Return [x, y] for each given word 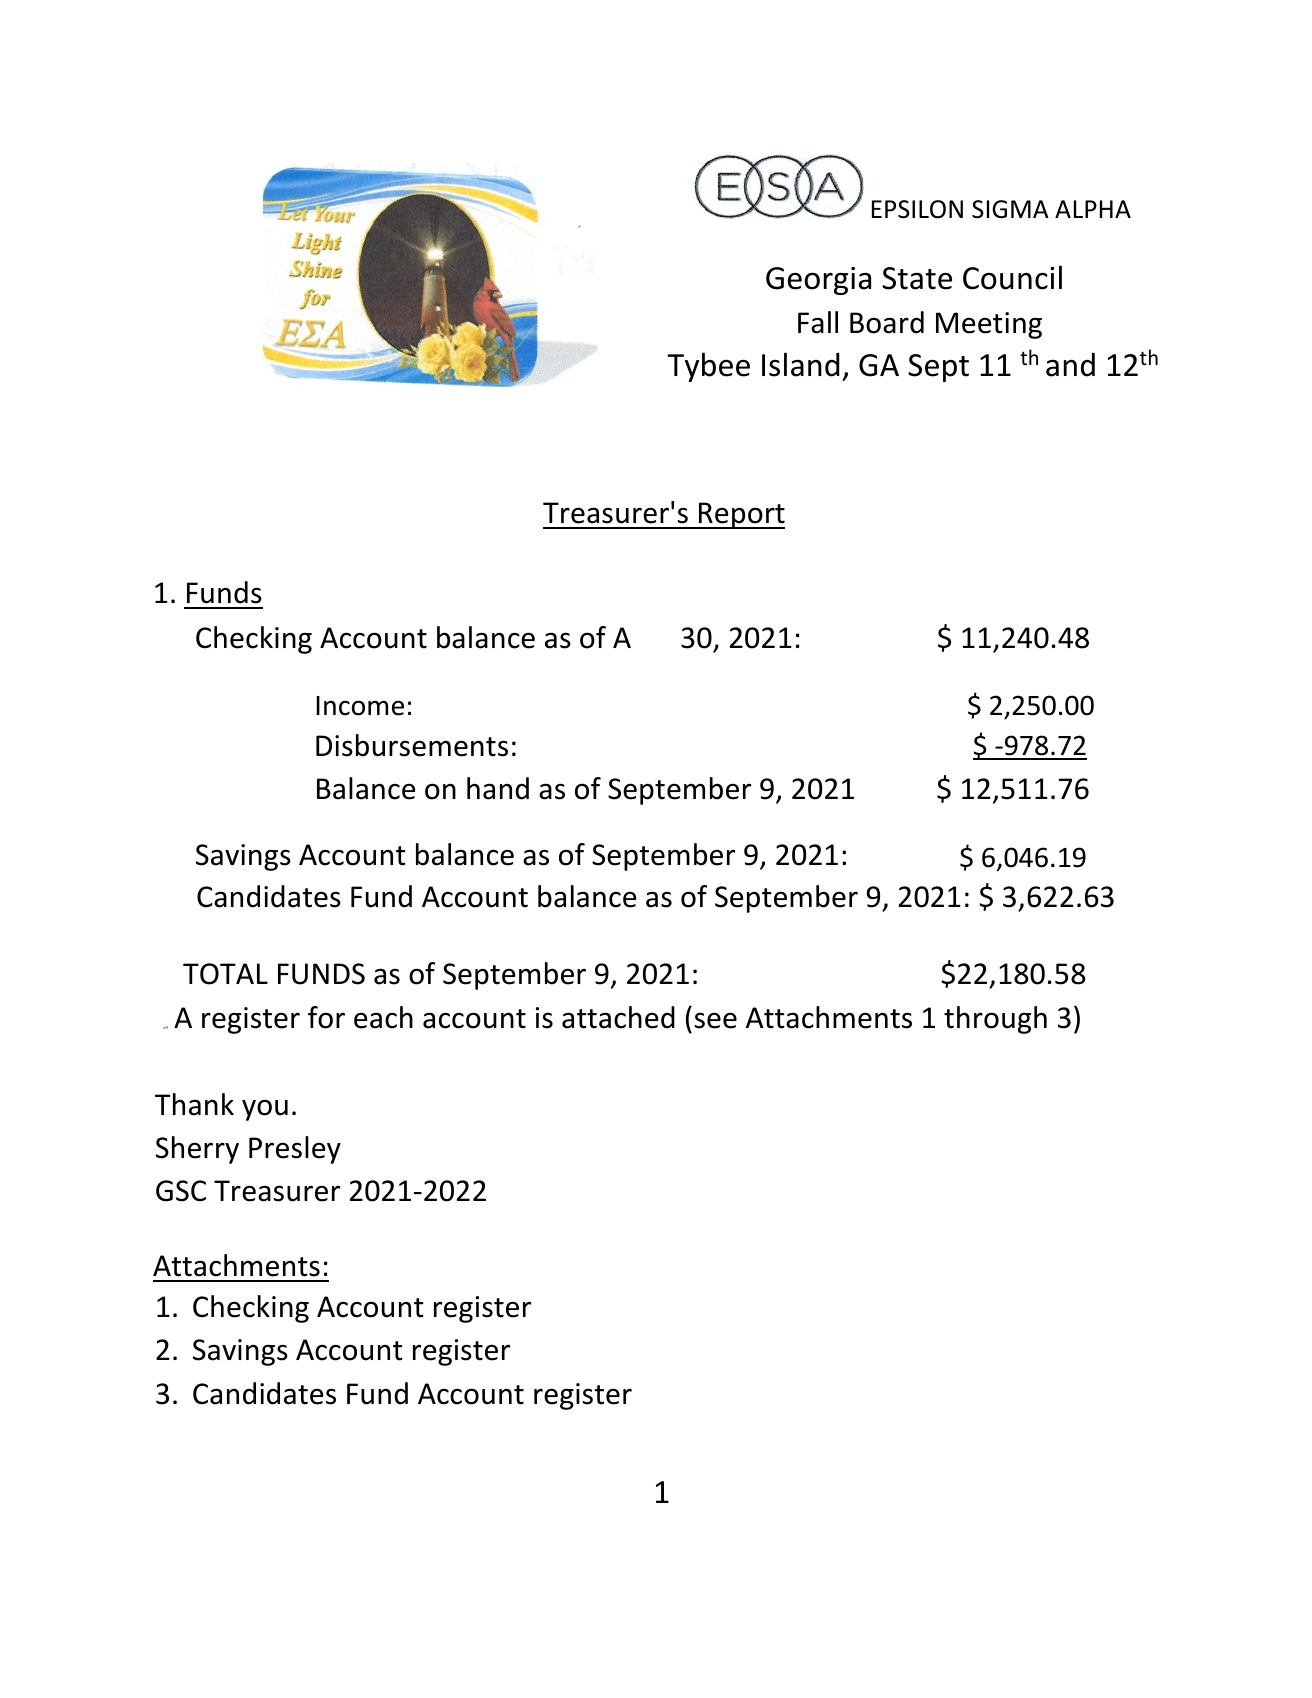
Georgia [818, 281]
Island [800, 364]
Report [741, 515]
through [995, 1020]
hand [498, 788]
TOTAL [225, 974]
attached [618, 1017]
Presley [295, 1150]
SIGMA [1010, 209]
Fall [818, 322]
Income [360, 706]
